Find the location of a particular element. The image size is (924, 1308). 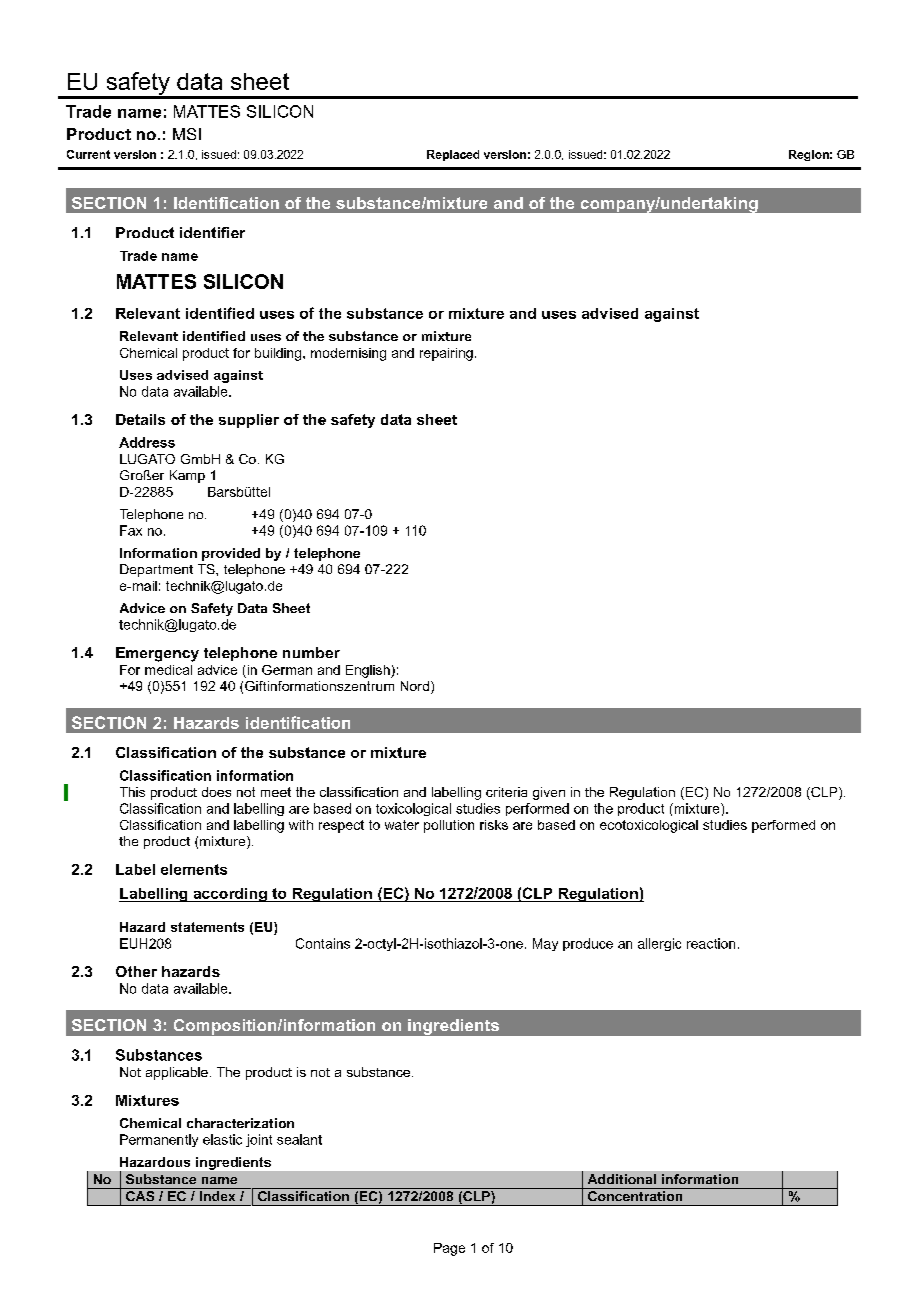

Permanently is located at coordinates (159, 1140).
